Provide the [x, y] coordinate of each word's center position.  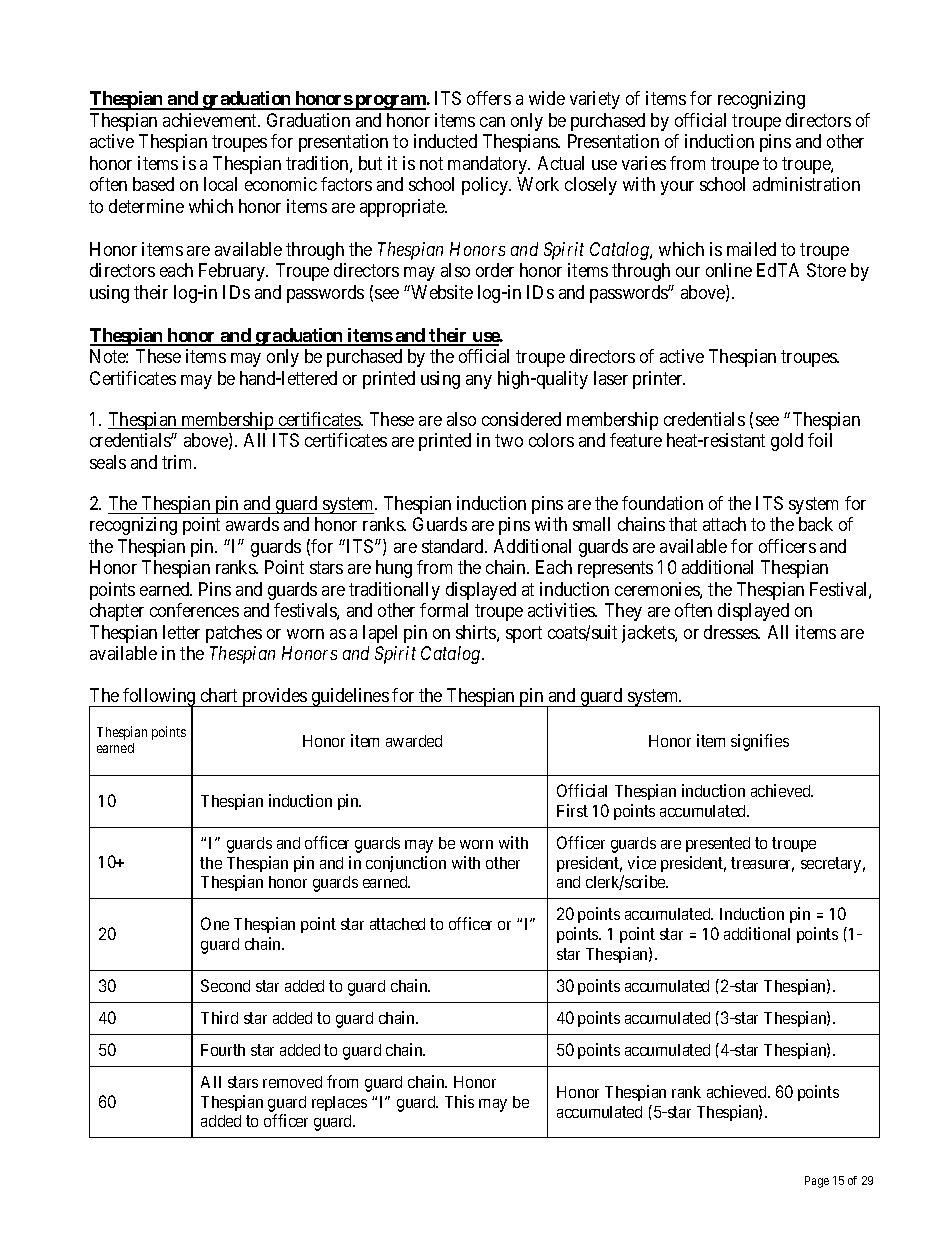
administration [806, 184]
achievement [211, 120]
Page [817, 1182]
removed [292, 1082]
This [459, 1101]
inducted [445, 141]
